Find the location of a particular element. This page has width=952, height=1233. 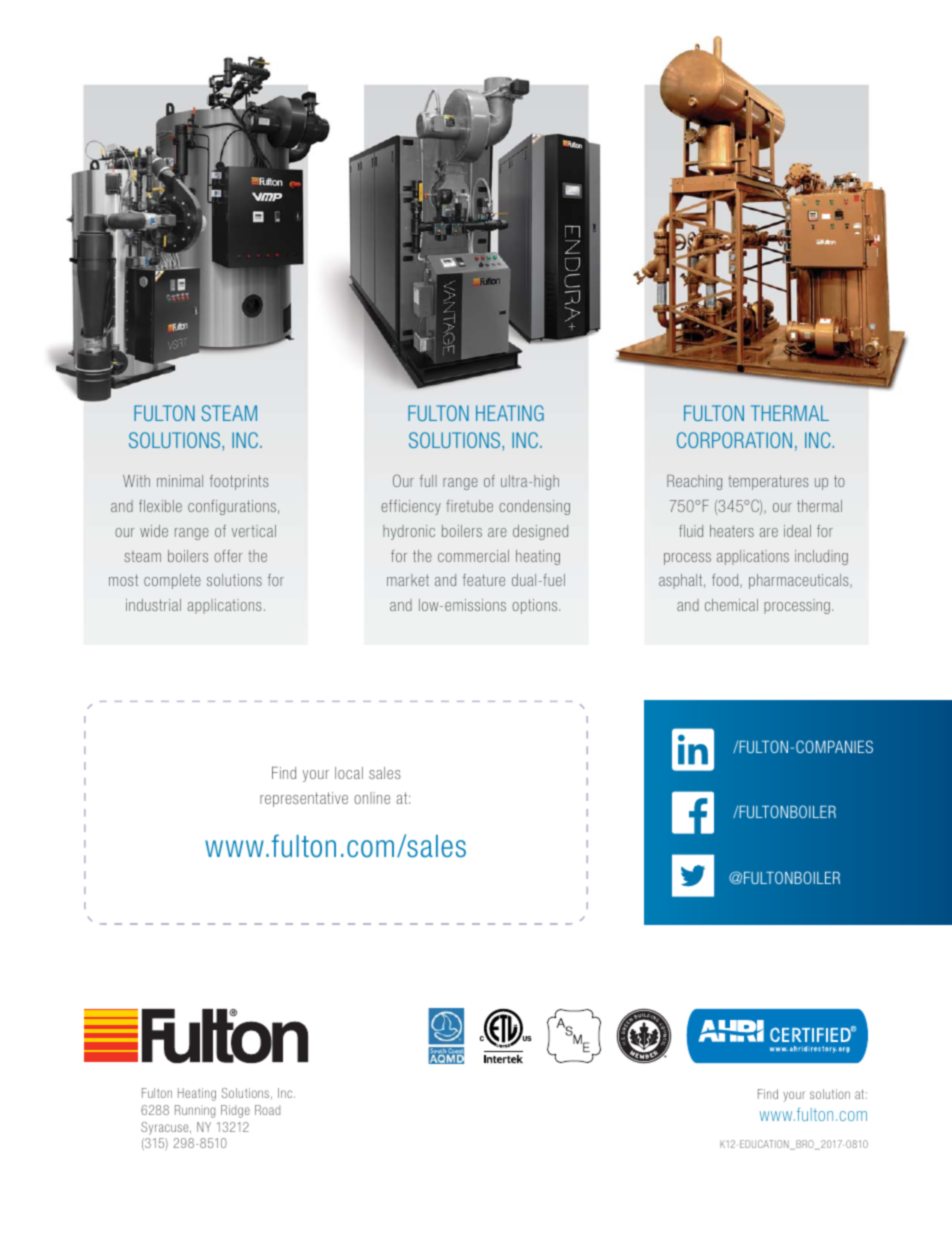

Running is located at coordinates (195, 1111).
